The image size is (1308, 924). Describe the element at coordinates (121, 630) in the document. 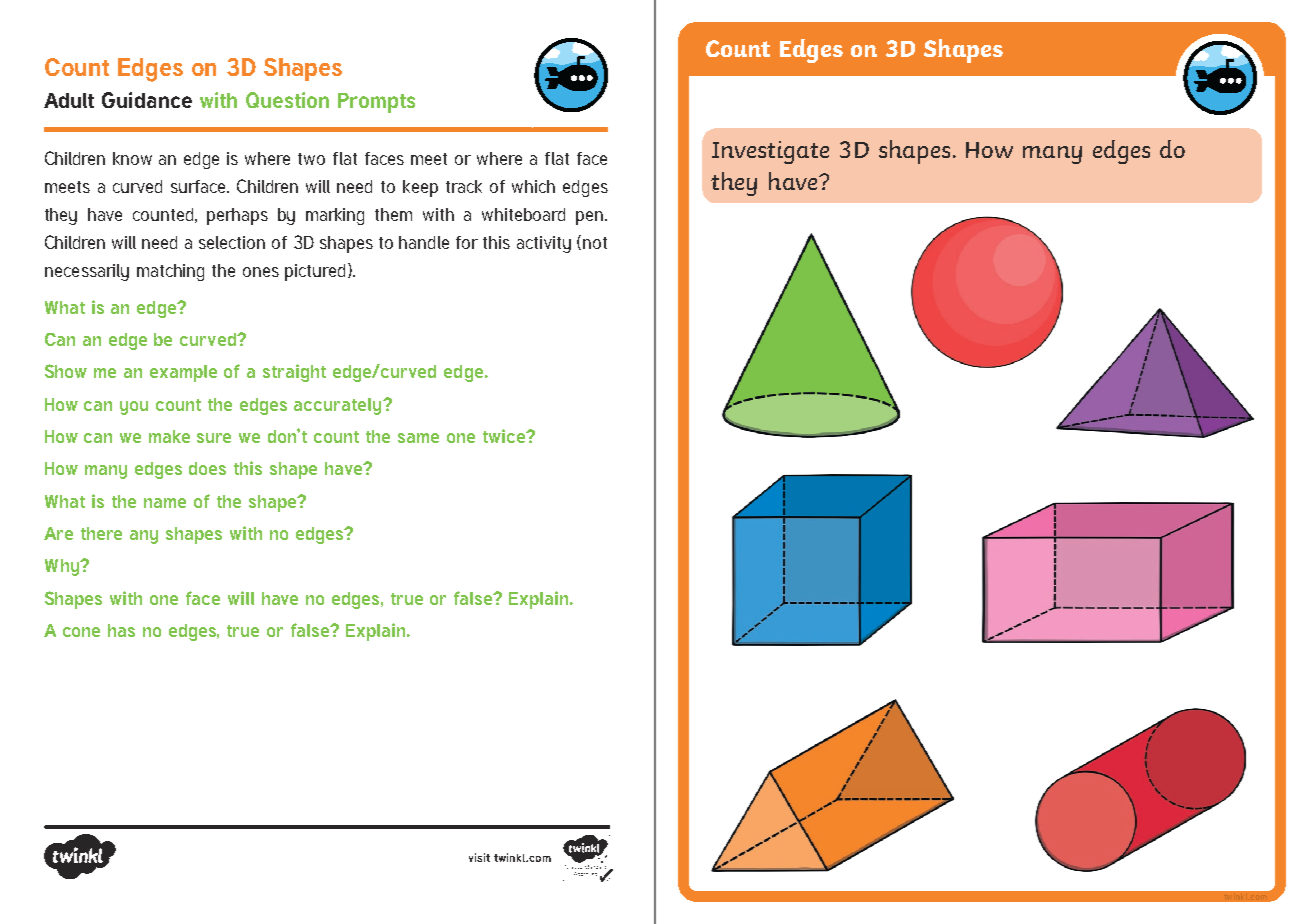

I see `has` at that location.
